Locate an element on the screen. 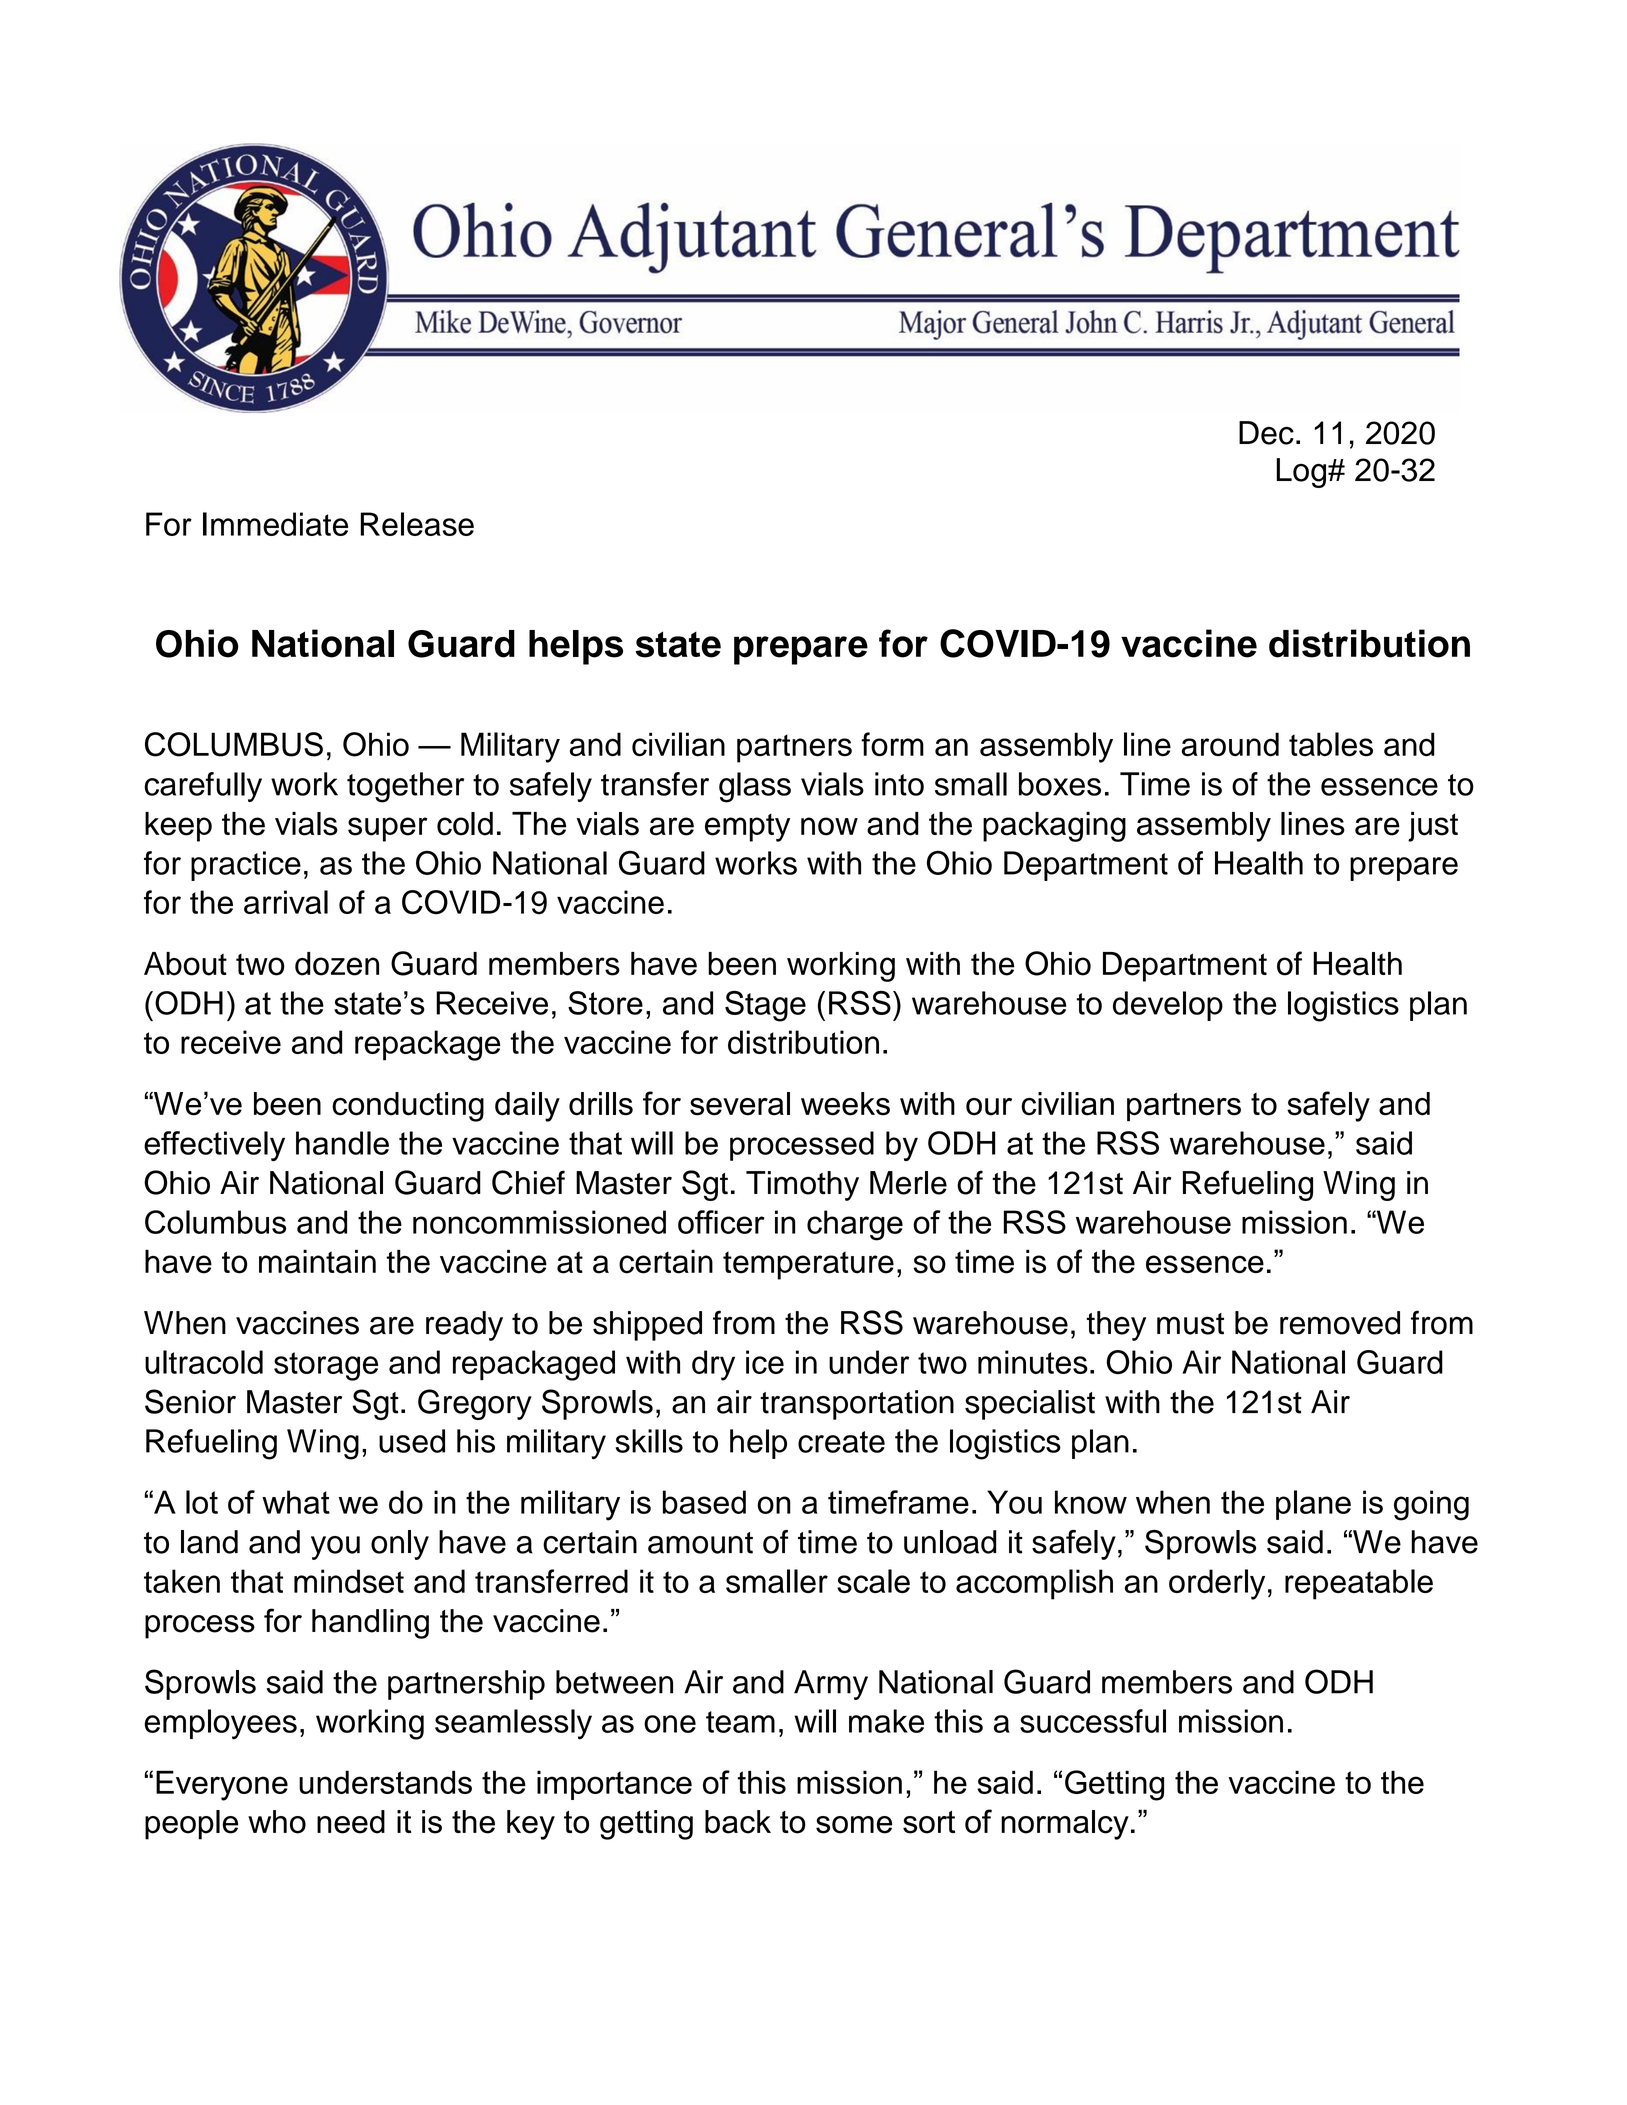 Image resolution: width=1627 pixels, height=2105 pixels. empty is located at coordinates (747, 828).
